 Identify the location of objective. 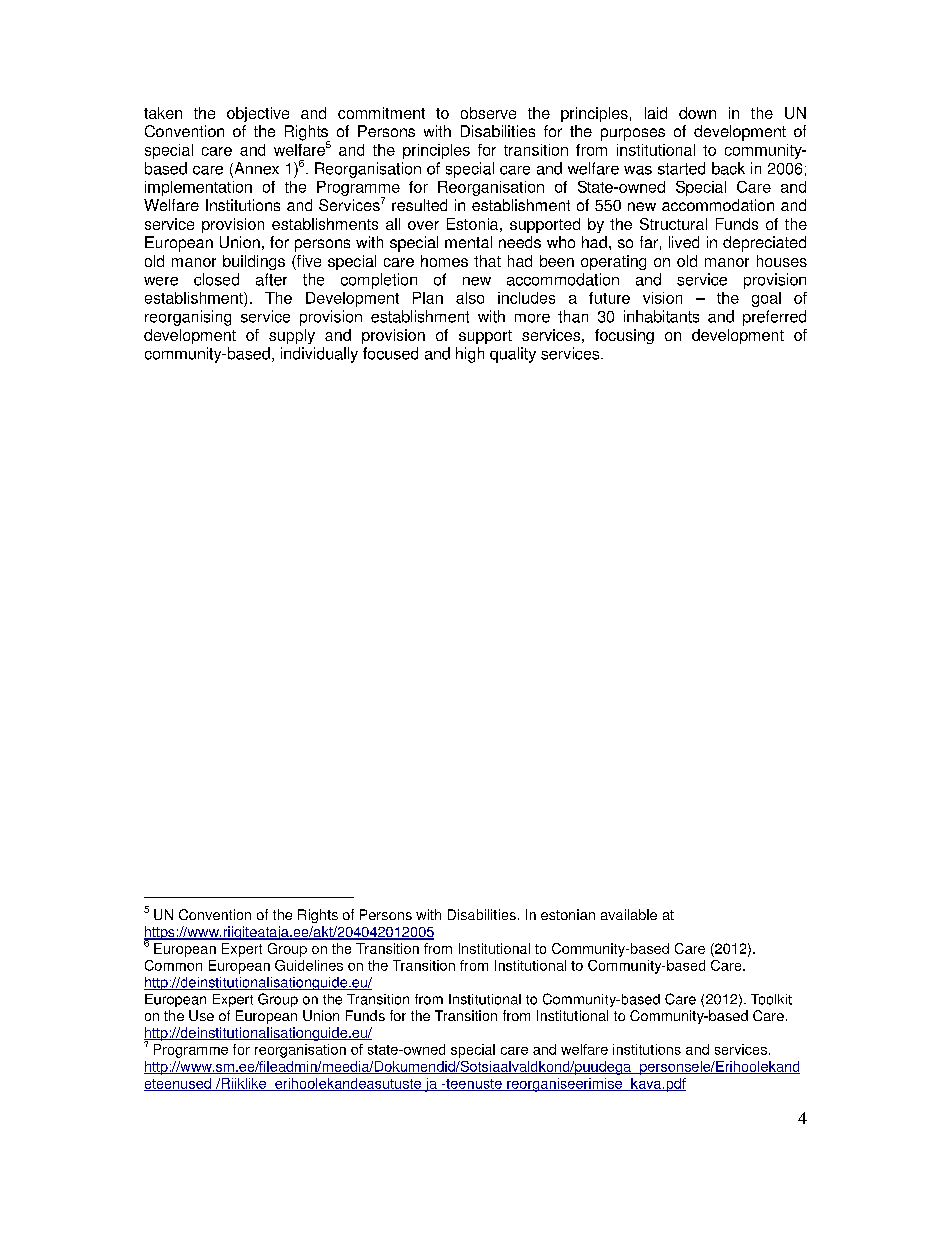
(258, 114).
